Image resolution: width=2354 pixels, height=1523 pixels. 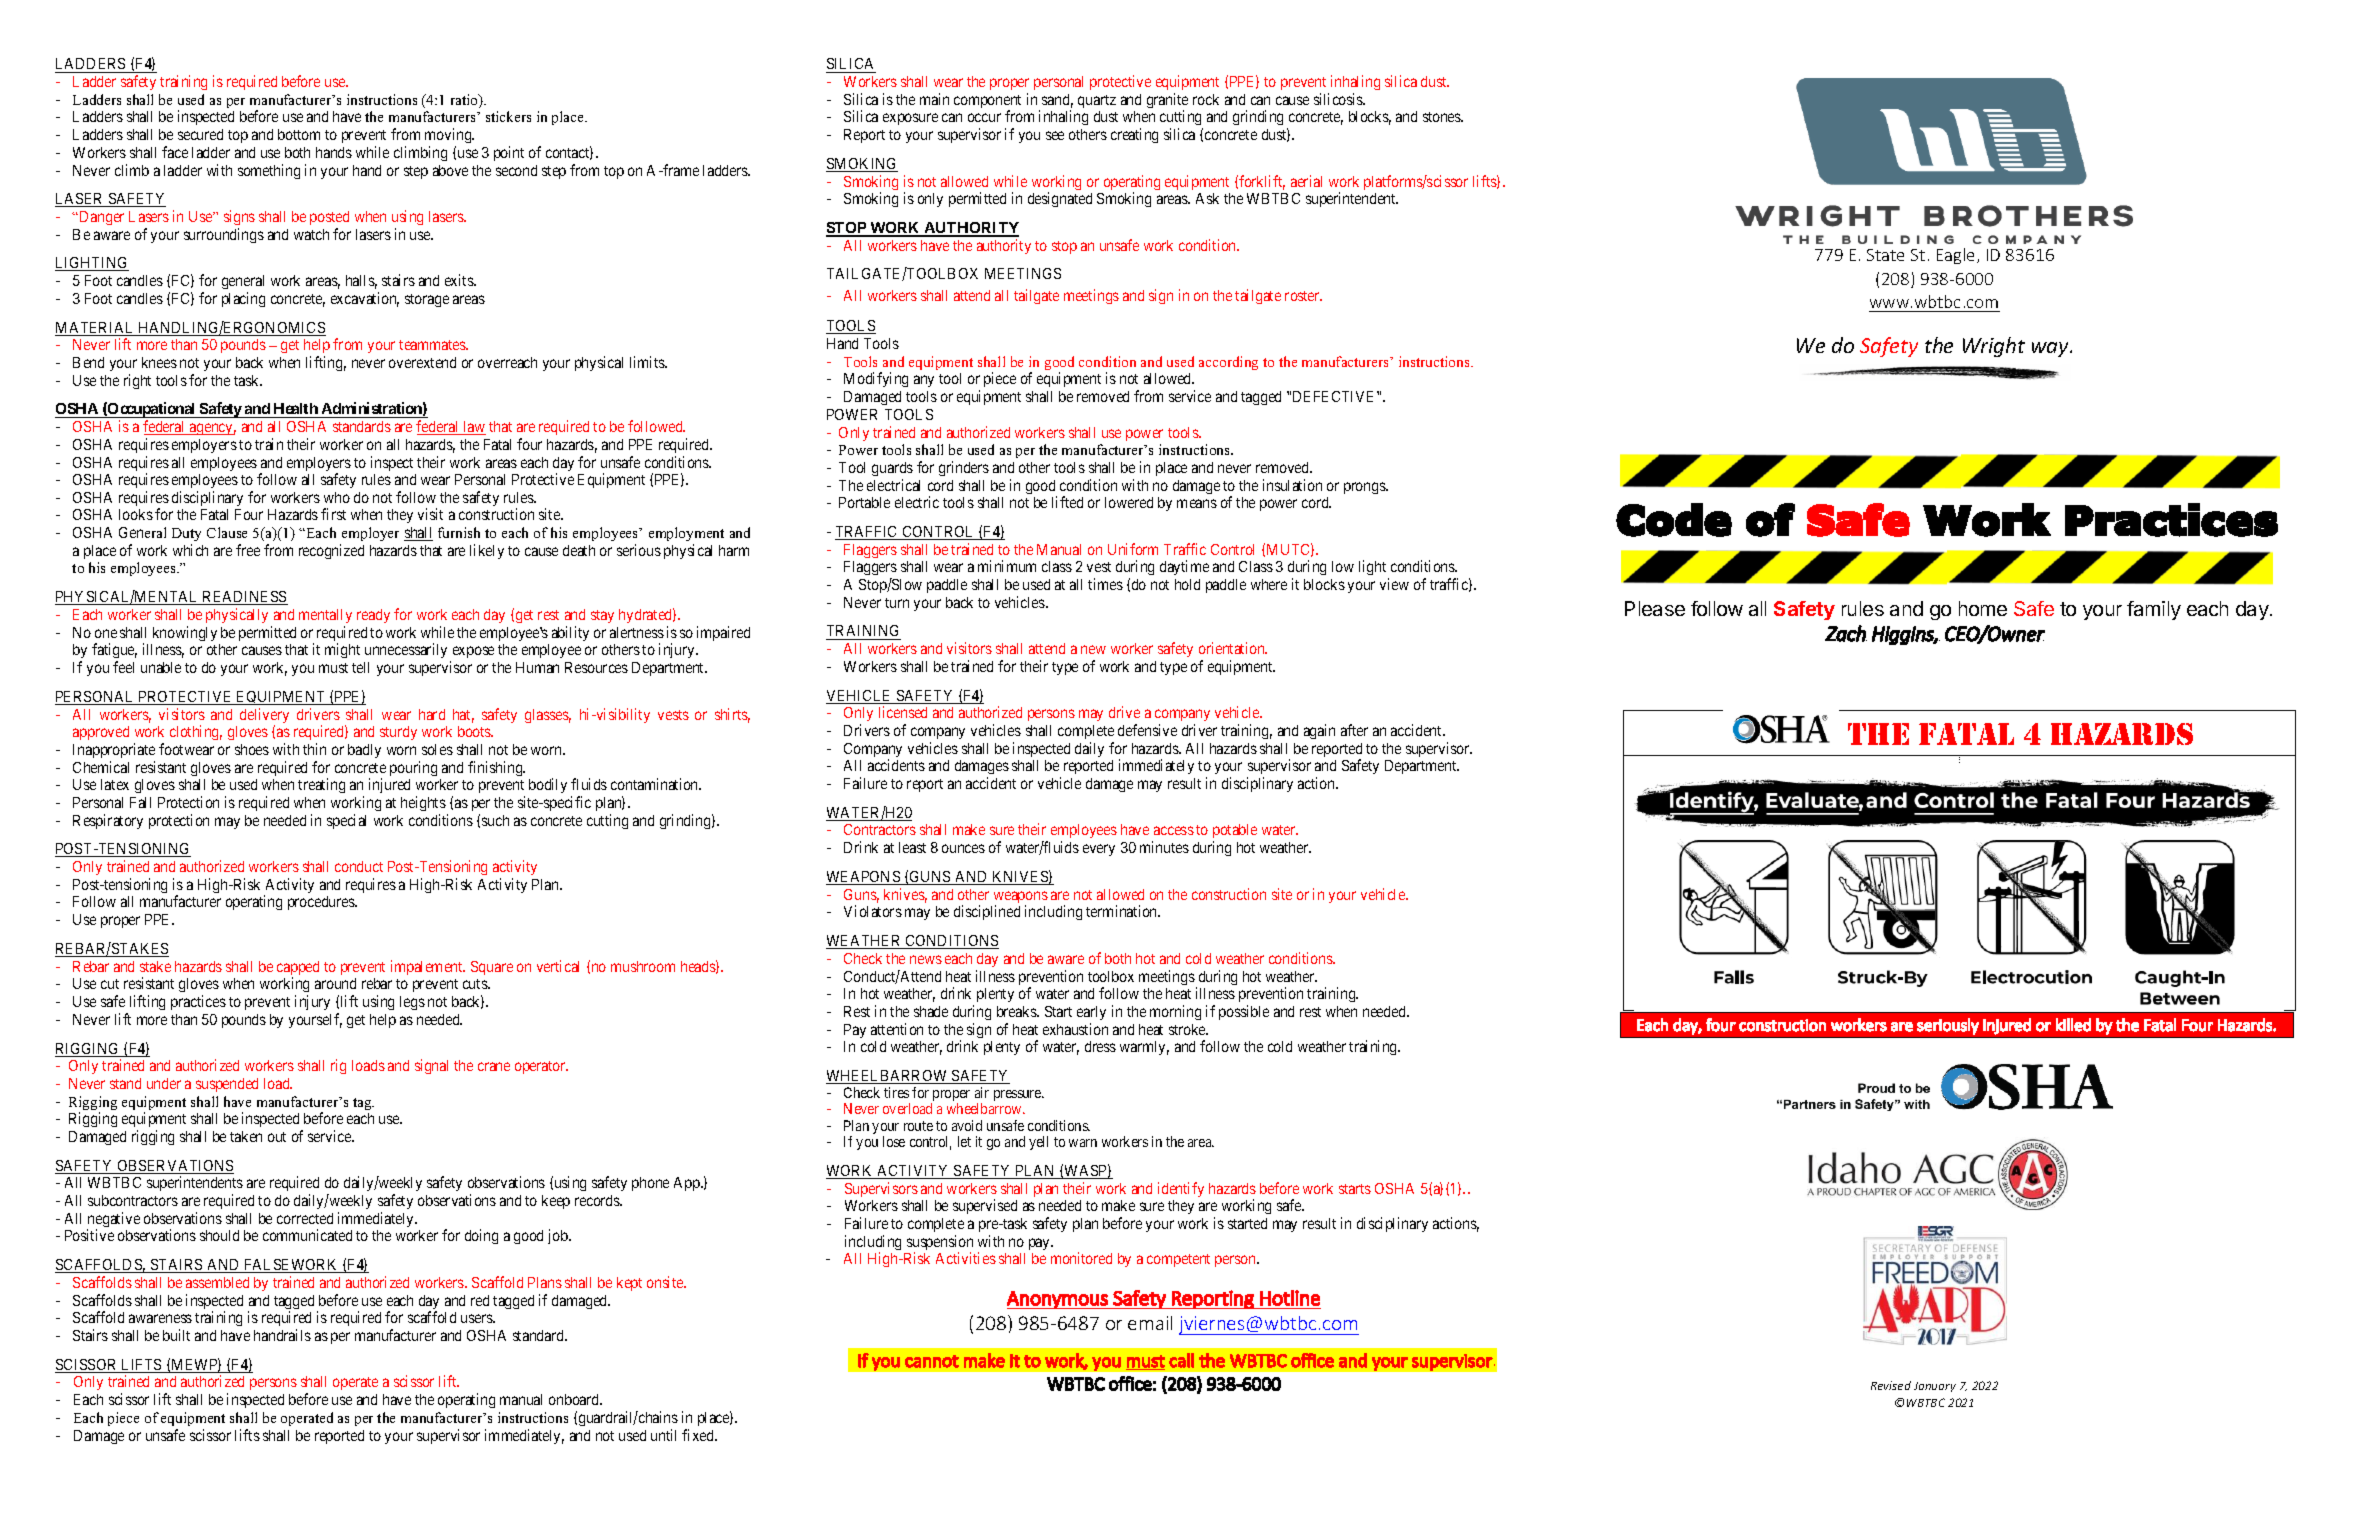 I want to click on bottom, so click(x=299, y=134).
